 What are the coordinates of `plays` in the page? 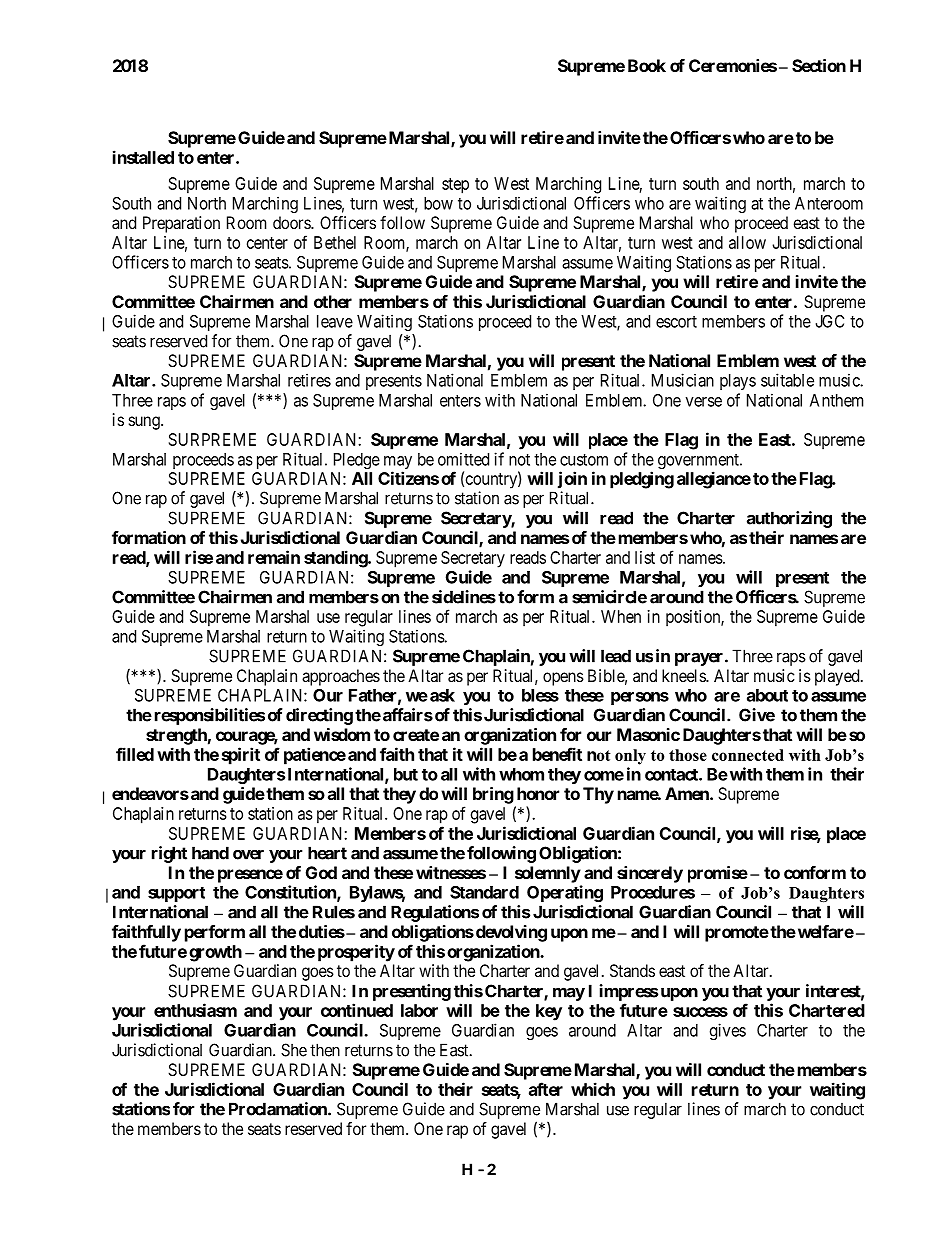 It's located at (738, 382).
